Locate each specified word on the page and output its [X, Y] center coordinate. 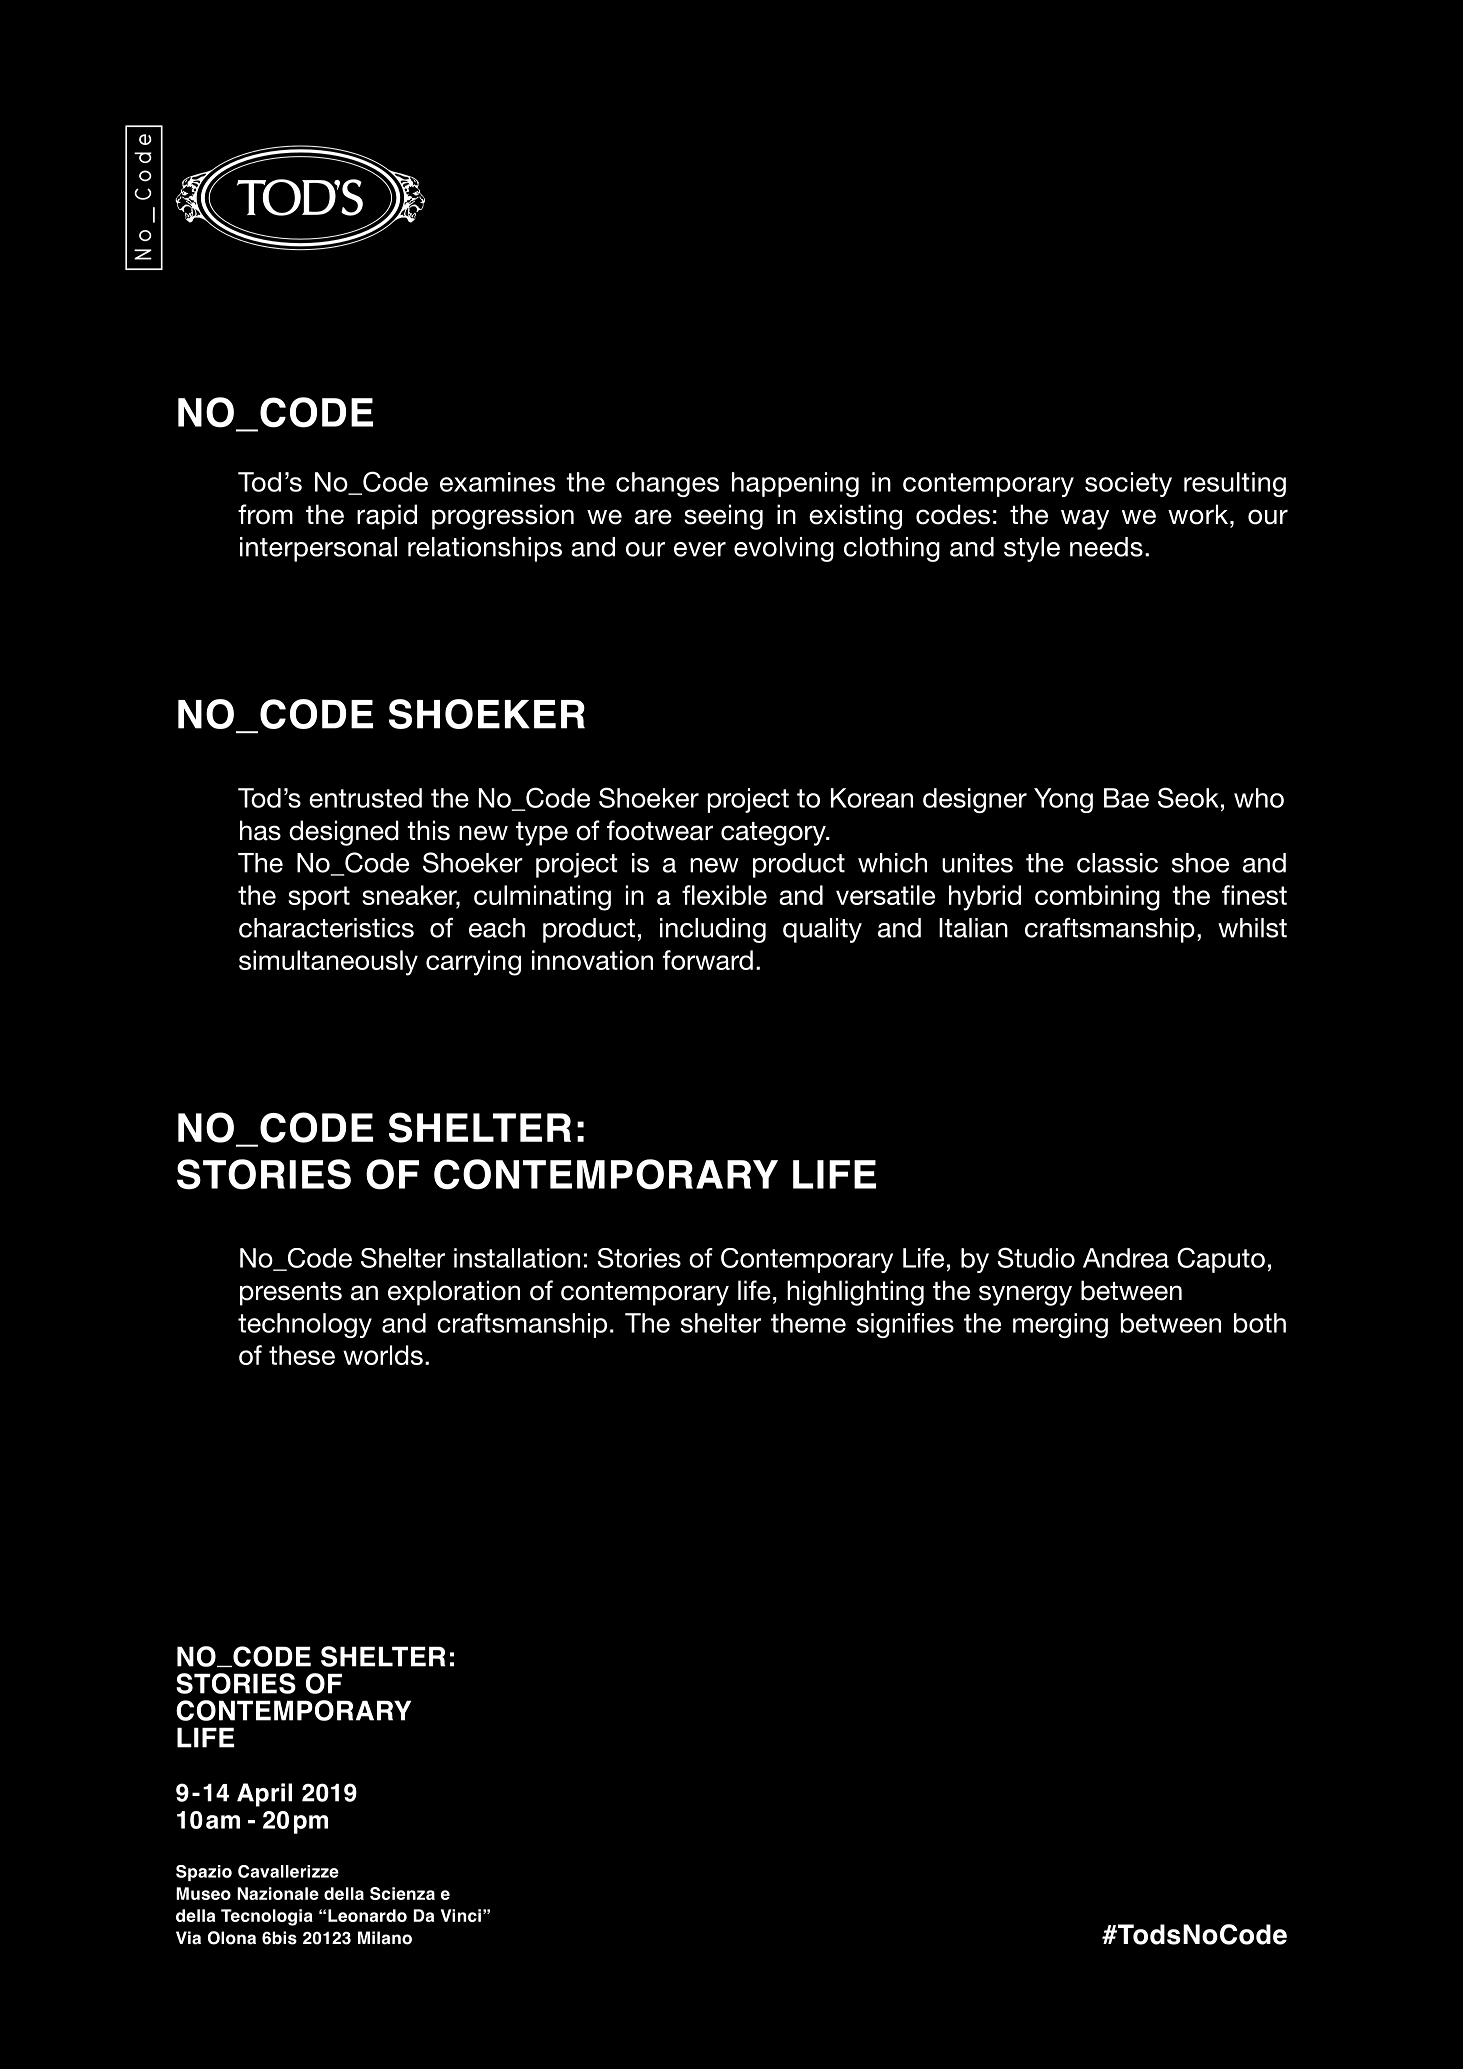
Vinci [461, 1915]
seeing [723, 517]
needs [1106, 547]
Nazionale [278, 1893]
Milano [385, 1938]
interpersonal [318, 549]
